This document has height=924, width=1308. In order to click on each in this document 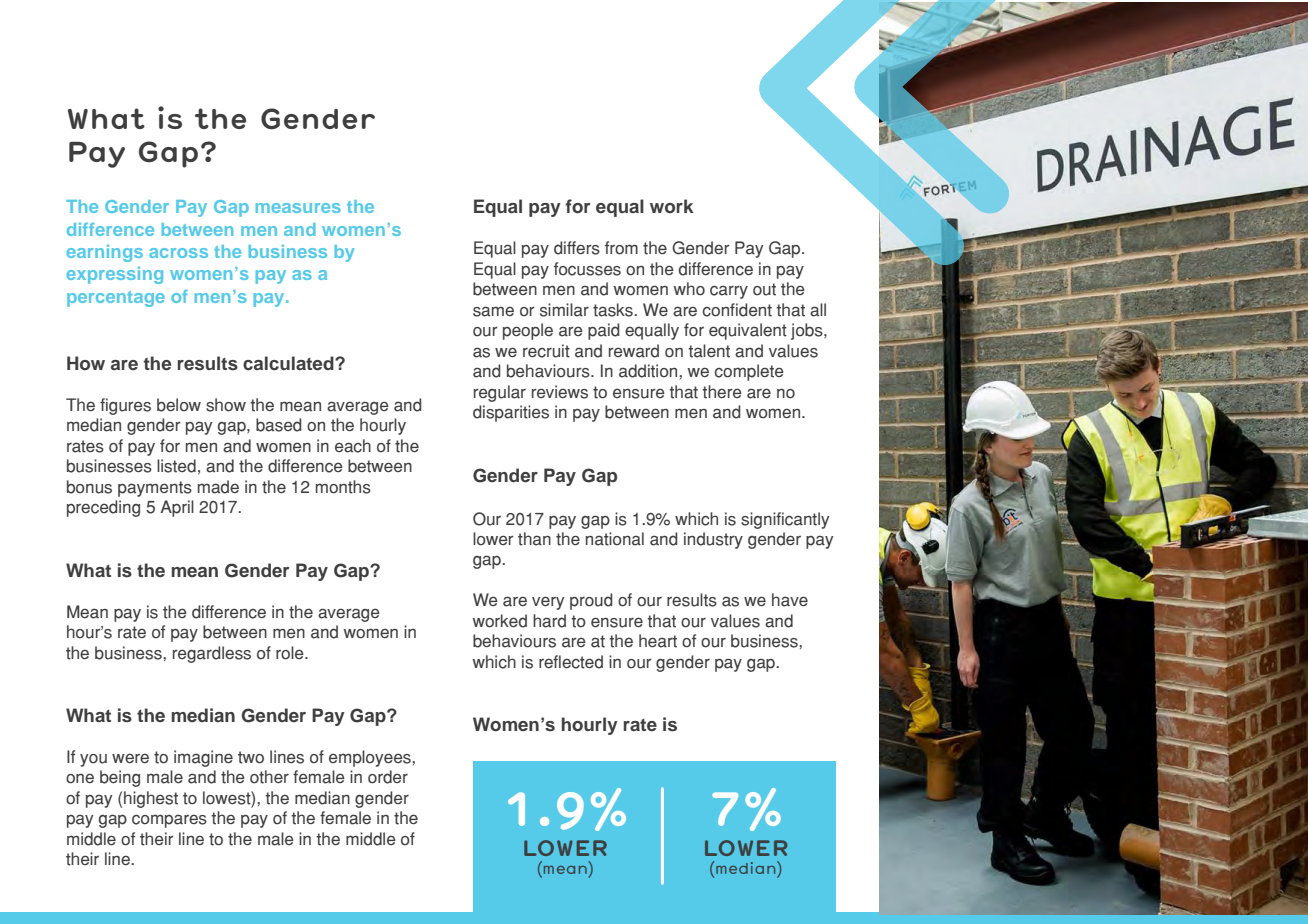, I will do `click(353, 446)`.
